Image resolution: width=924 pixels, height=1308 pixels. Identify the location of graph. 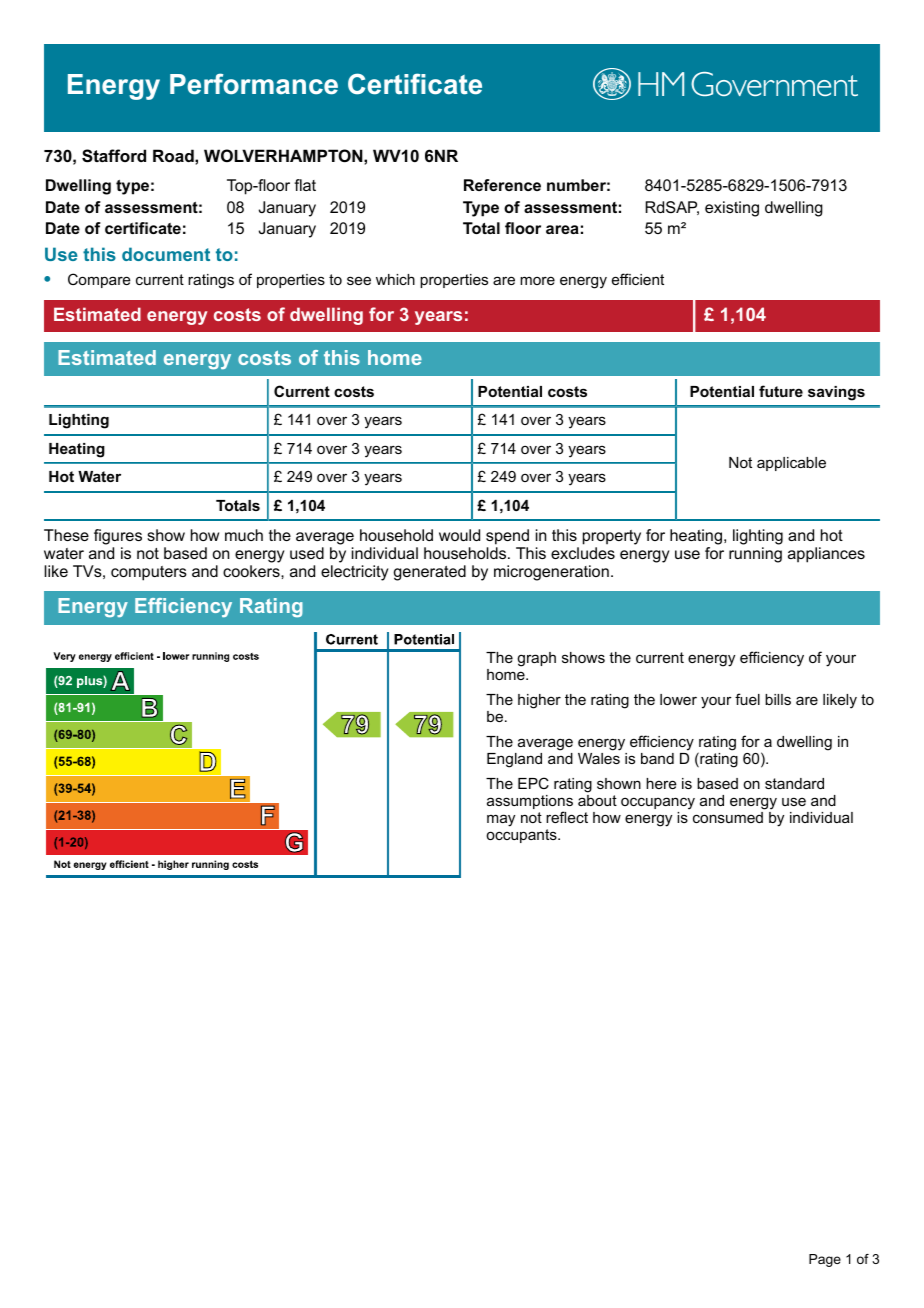
(536, 659).
